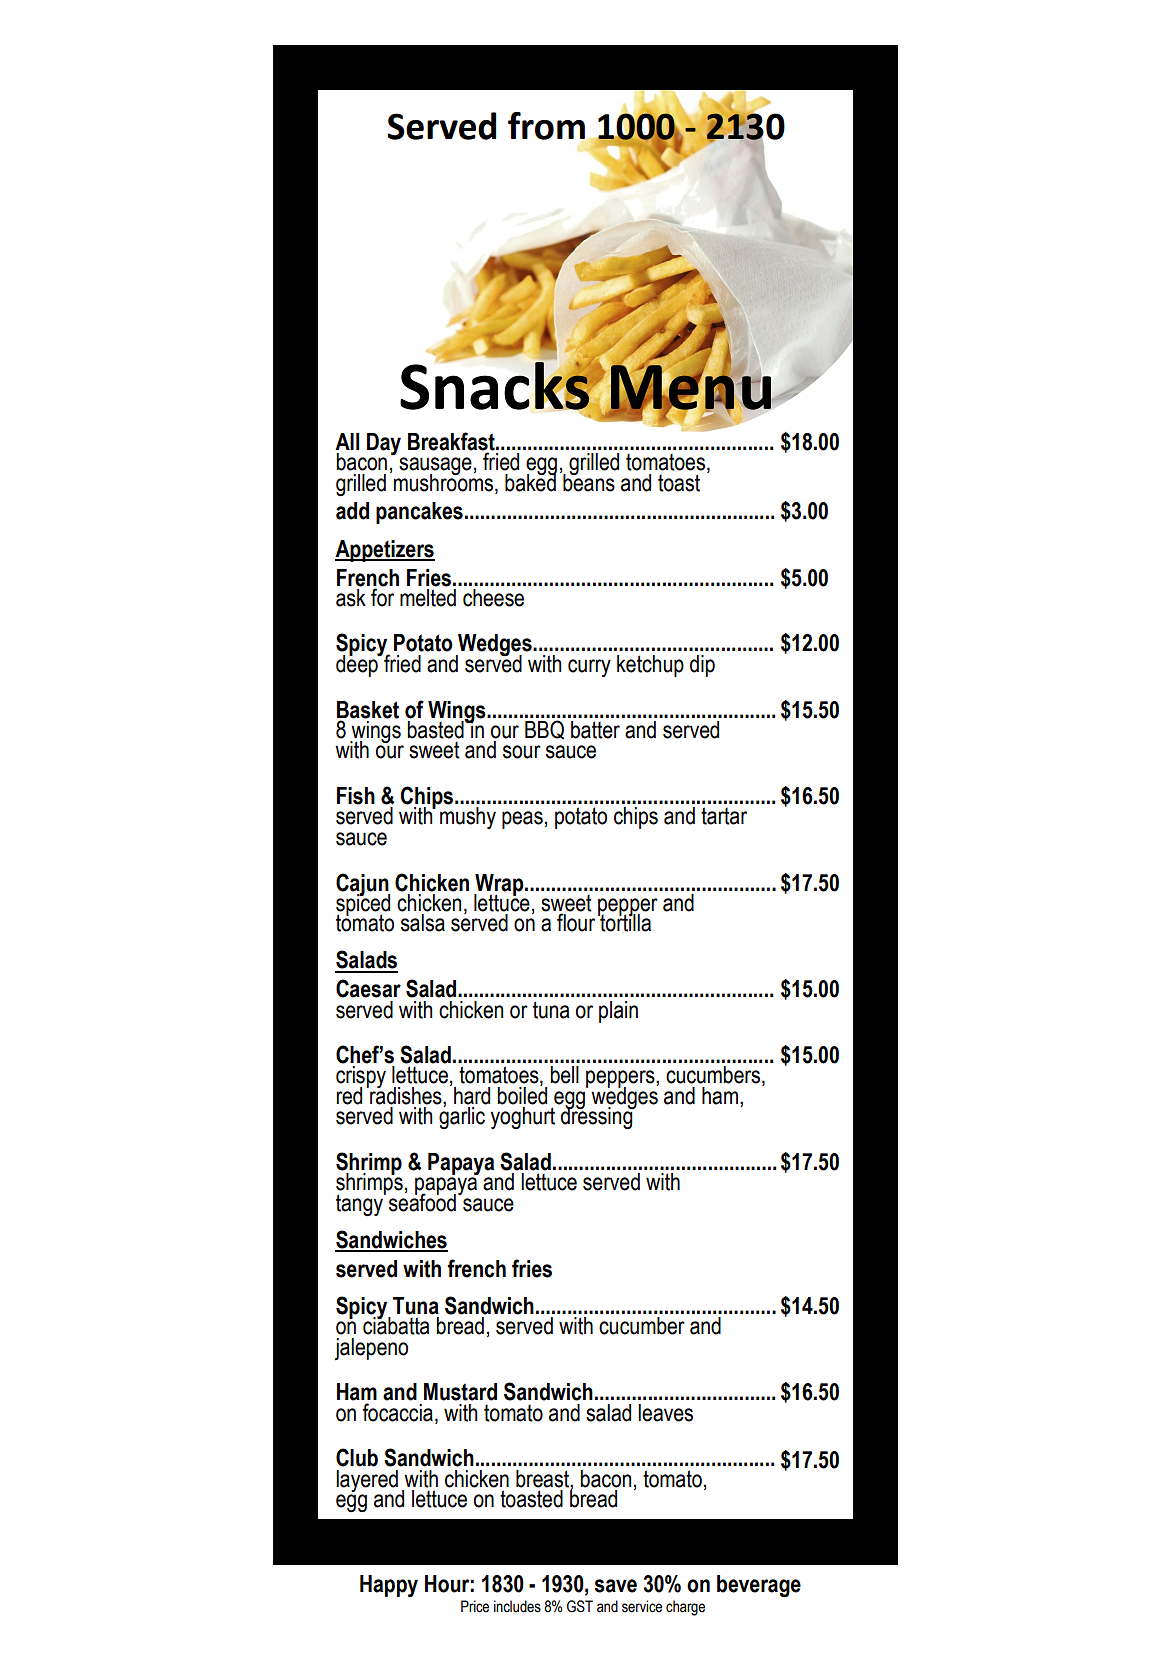 The height and width of the document is (1657, 1171). Describe the element at coordinates (589, 668) in the document. I see `curry` at that location.
